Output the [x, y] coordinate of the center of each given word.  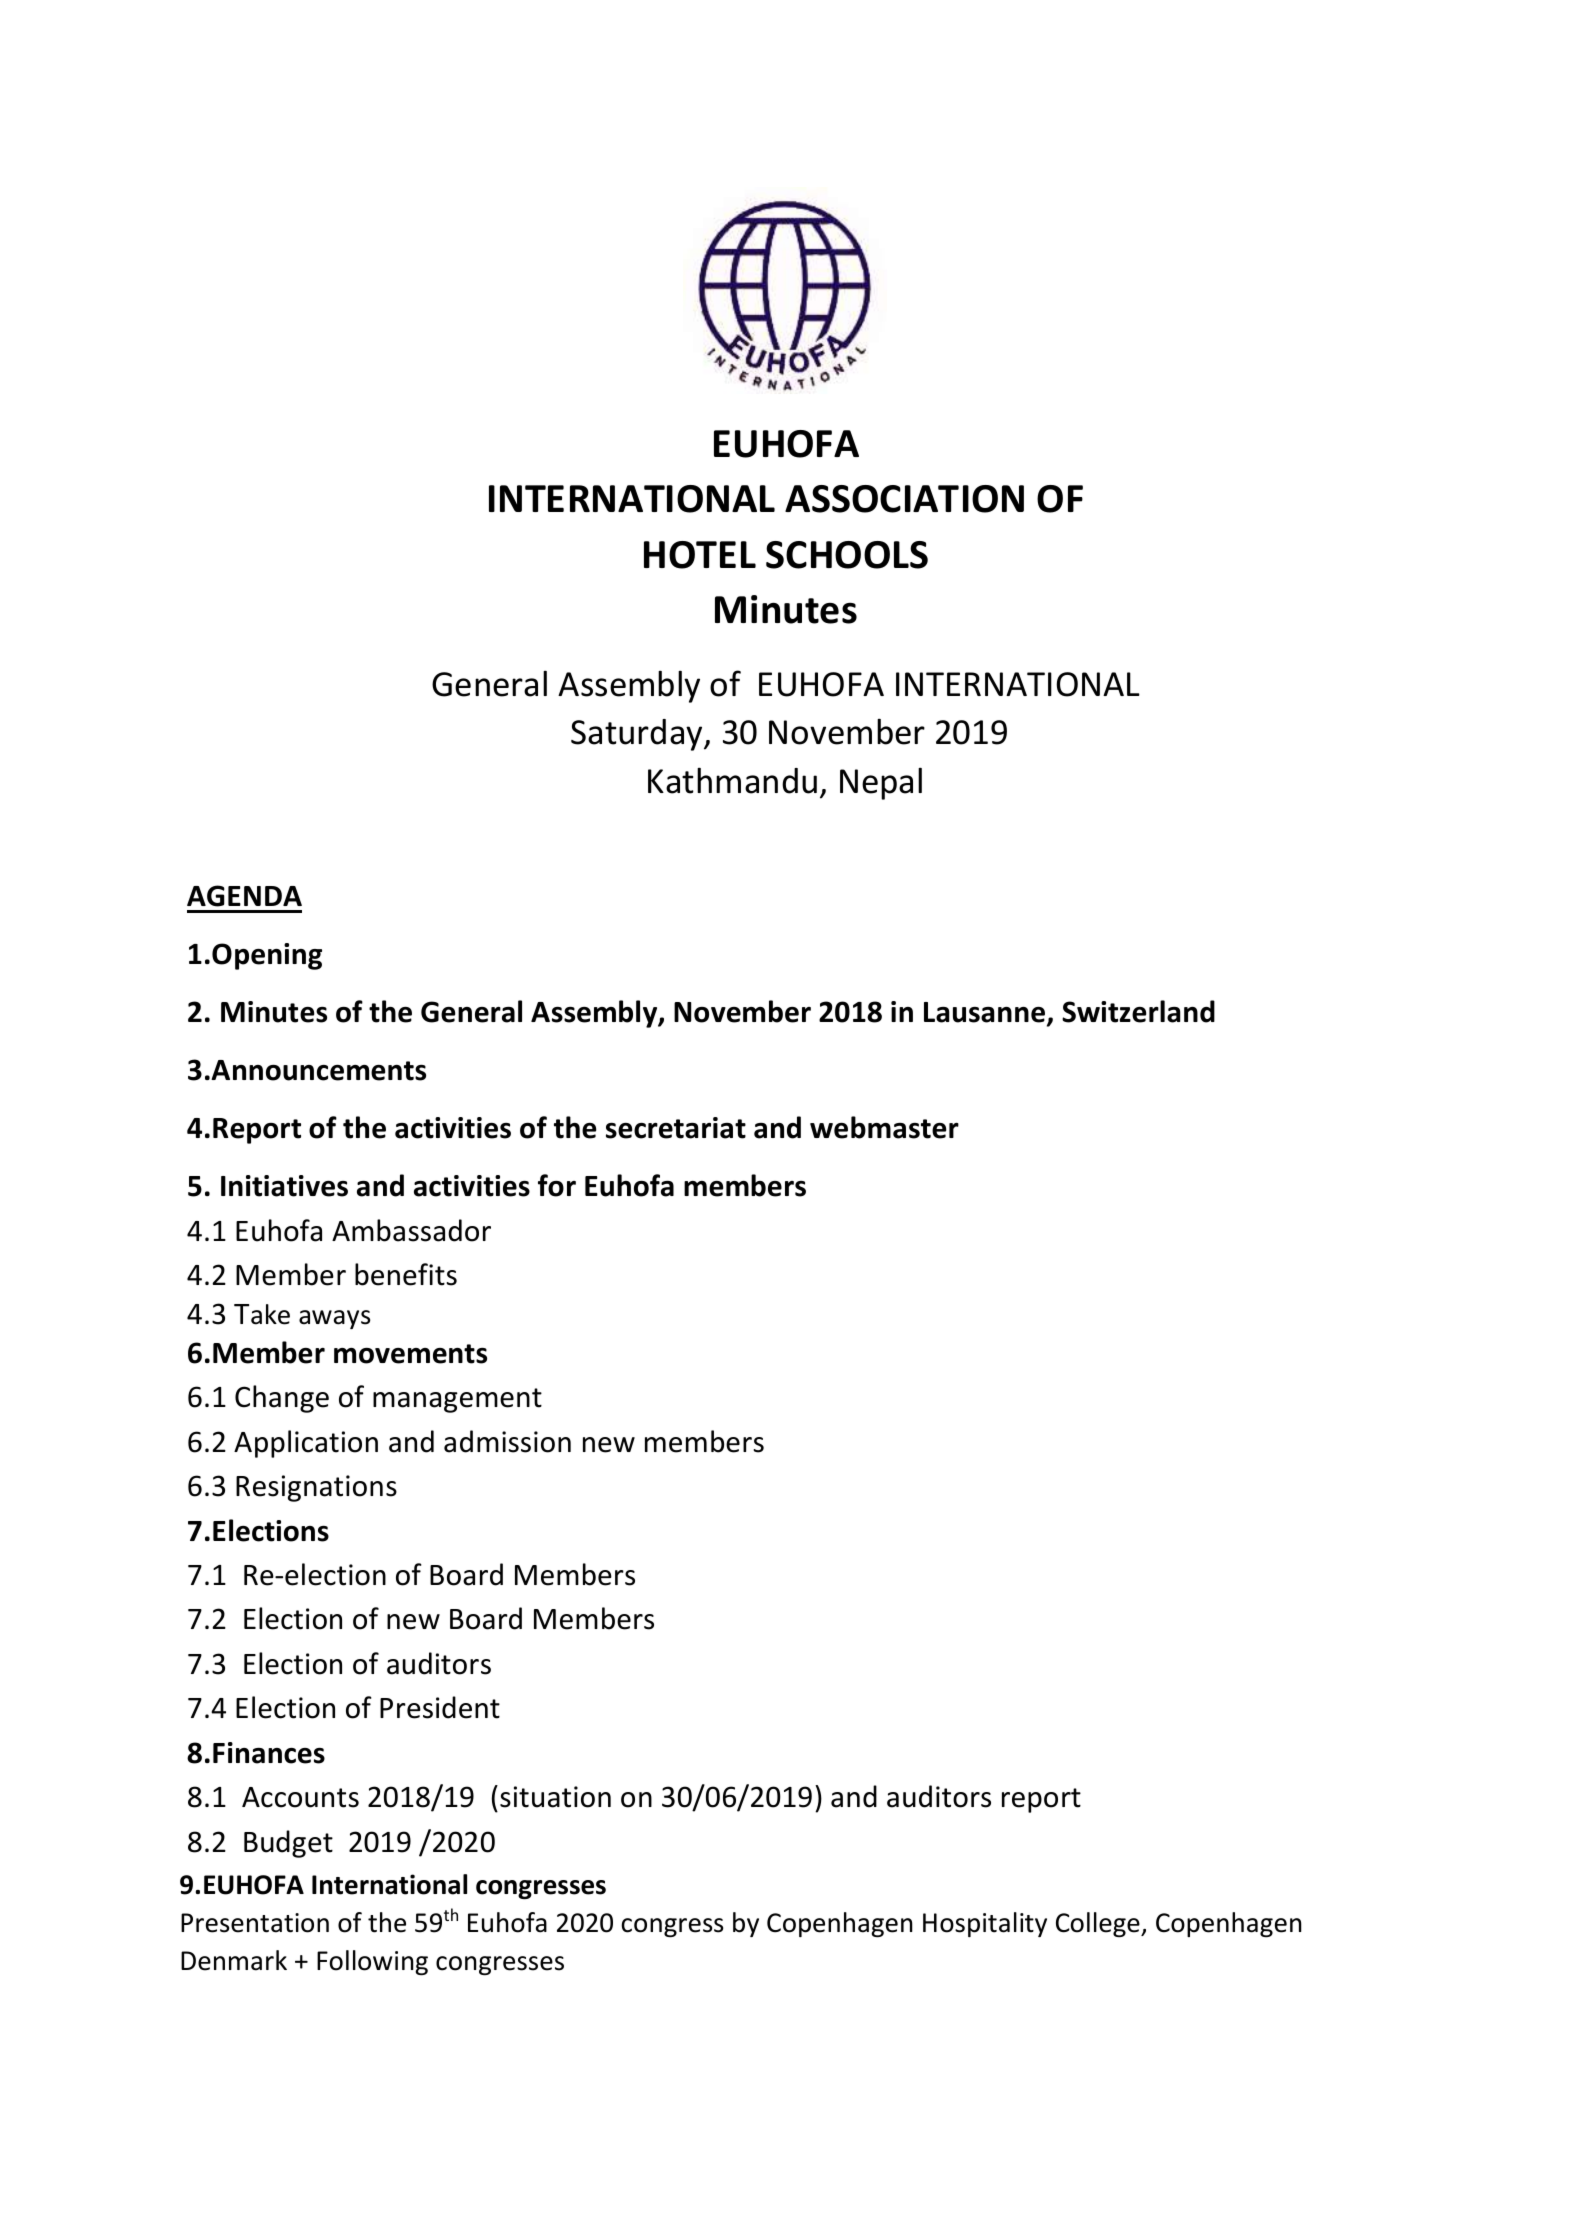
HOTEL [700, 555]
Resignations [316, 1488]
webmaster [884, 1127]
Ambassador [411, 1230]
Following [372, 1963]
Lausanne [984, 1012]
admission [507, 1441]
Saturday [638, 735]
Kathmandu [732, 780]
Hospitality [985, 1924]
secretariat [676, 1128]
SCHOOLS [847, 555]
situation [555, 1797]
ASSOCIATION [904, 499]
